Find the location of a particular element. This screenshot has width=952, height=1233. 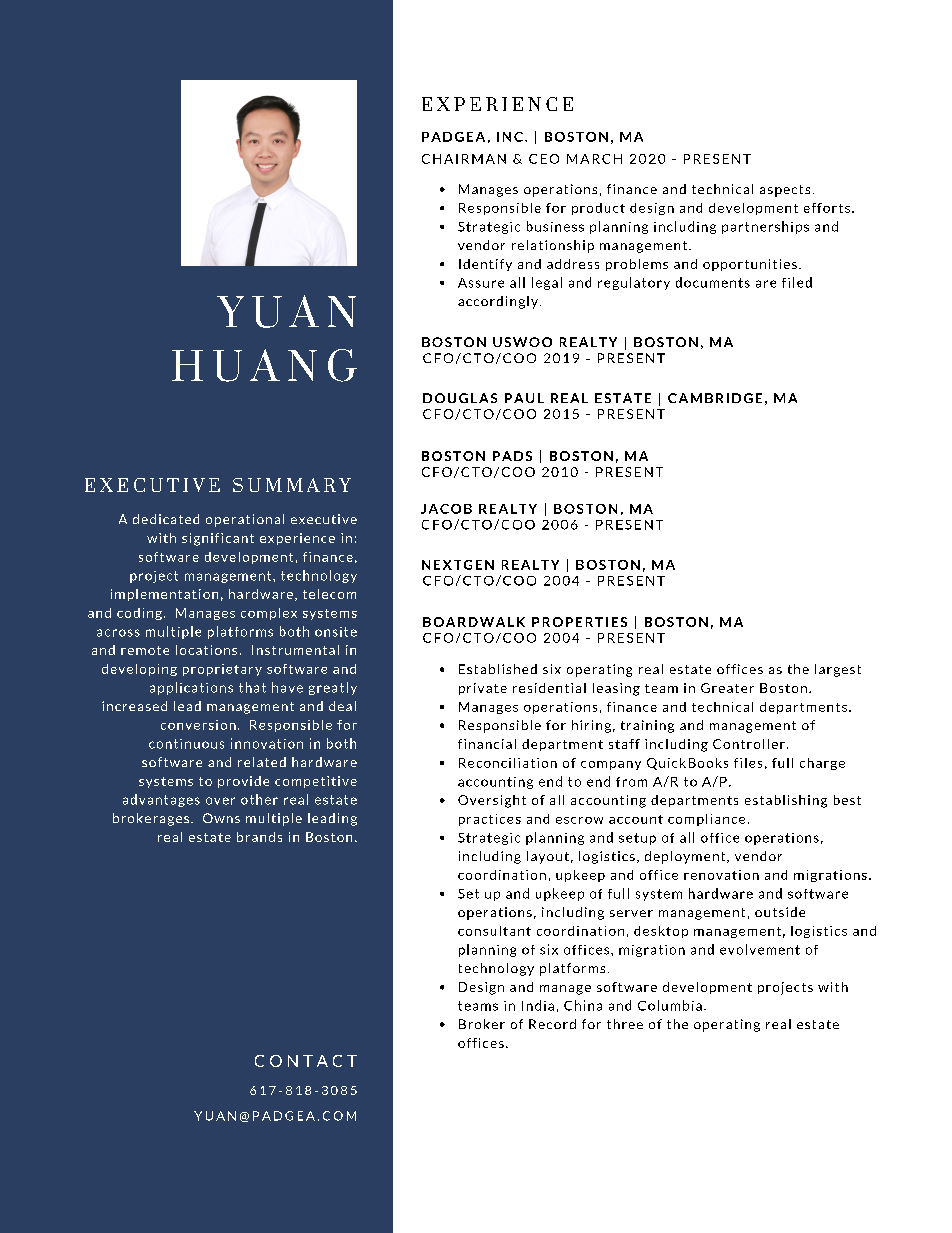

CHAIRMAN is located at coordinates (464, 159).
